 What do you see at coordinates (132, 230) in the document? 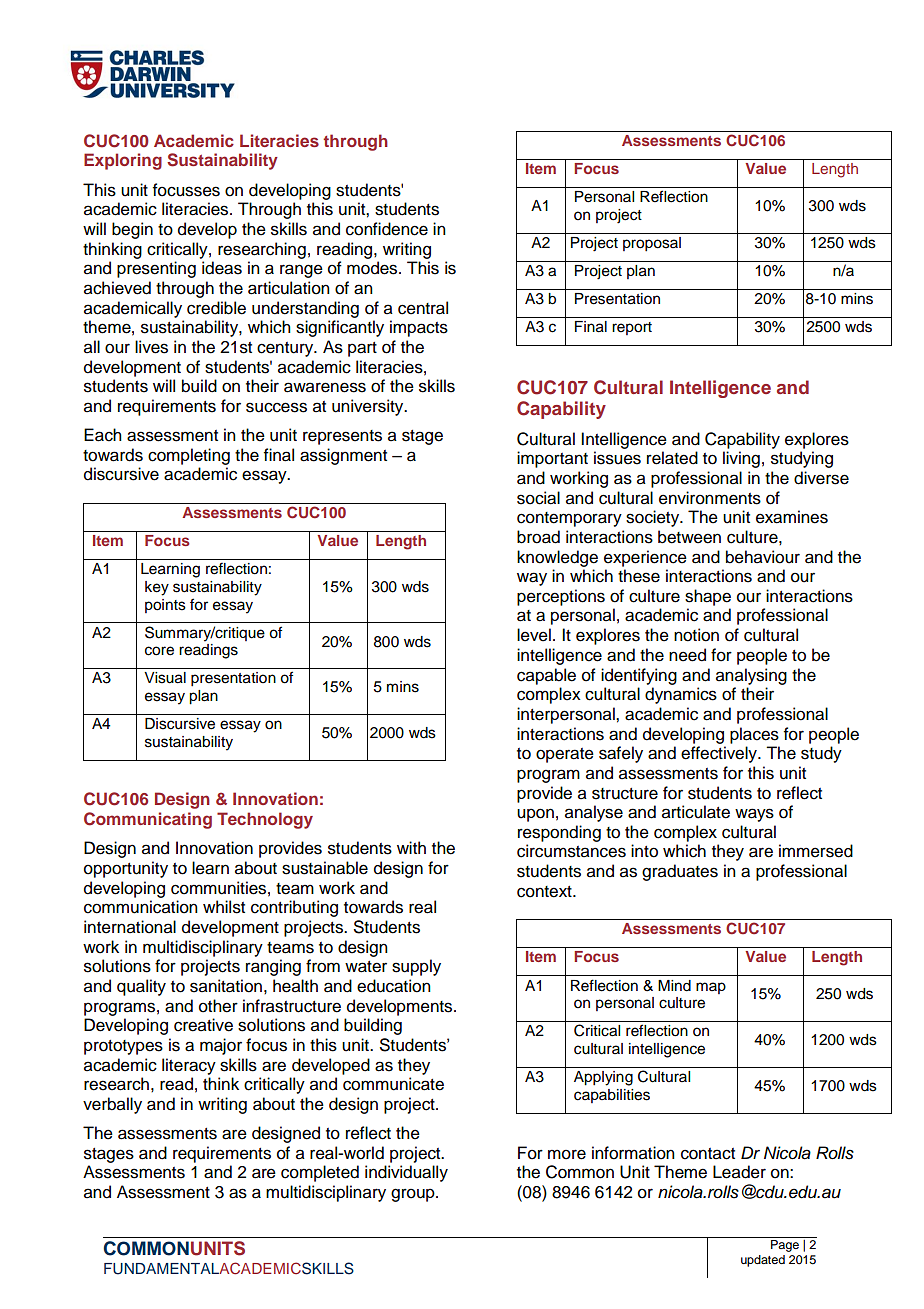
I see `begin` at bounding box center [132, 230].
